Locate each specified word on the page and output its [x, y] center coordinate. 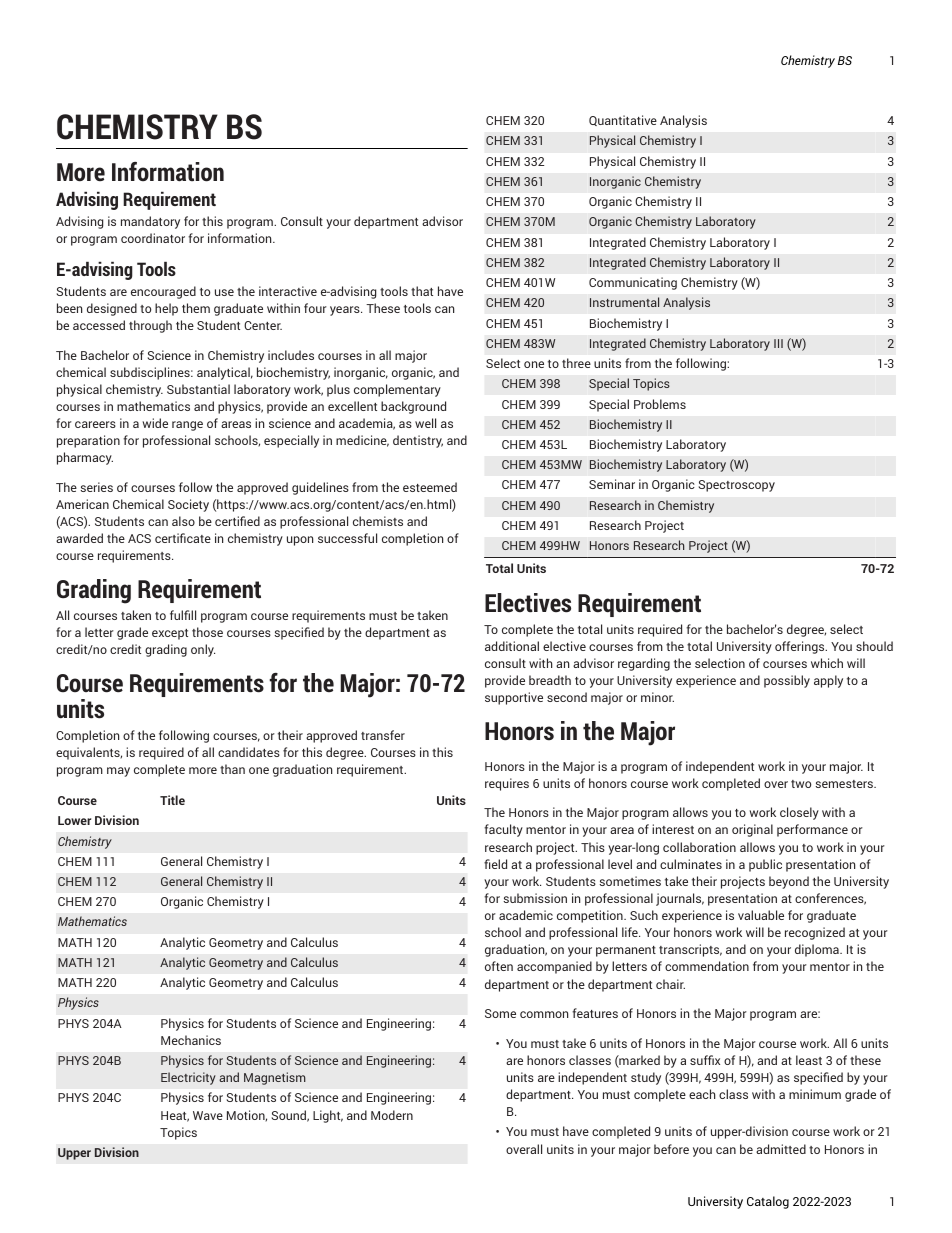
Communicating [633, 283]
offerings [801, 647]
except [170, 634]
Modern [392, 1115]
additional [512, 646]
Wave [208, 1115]
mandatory [150, 222]
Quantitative [623, 120]
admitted [781, 1149]
